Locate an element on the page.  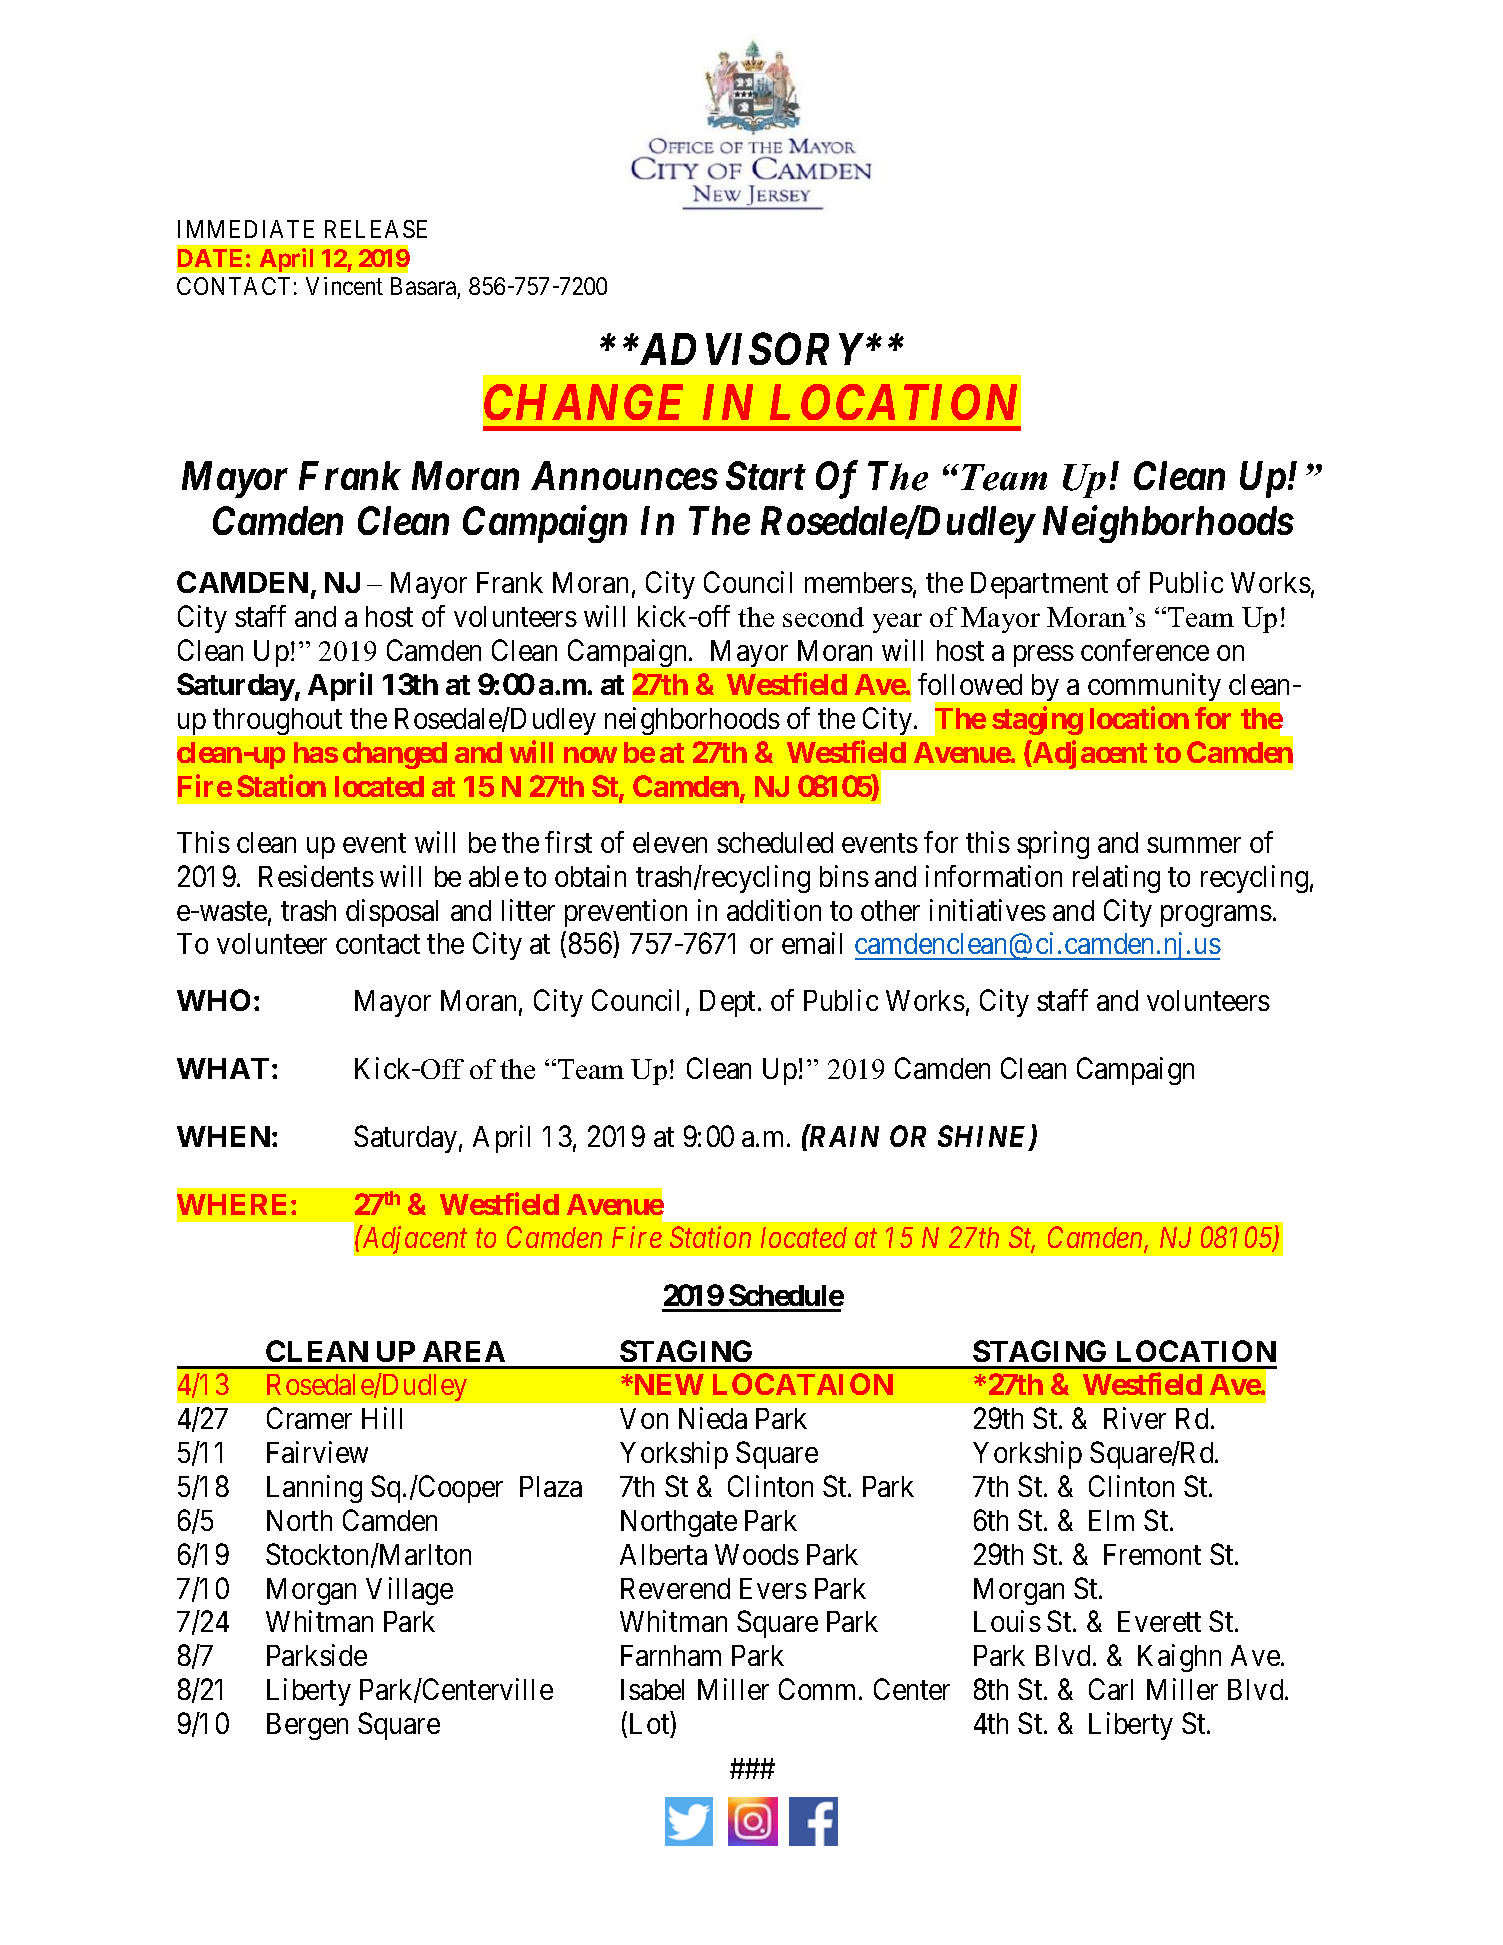
Residents is located at coordinates (316, 876).
